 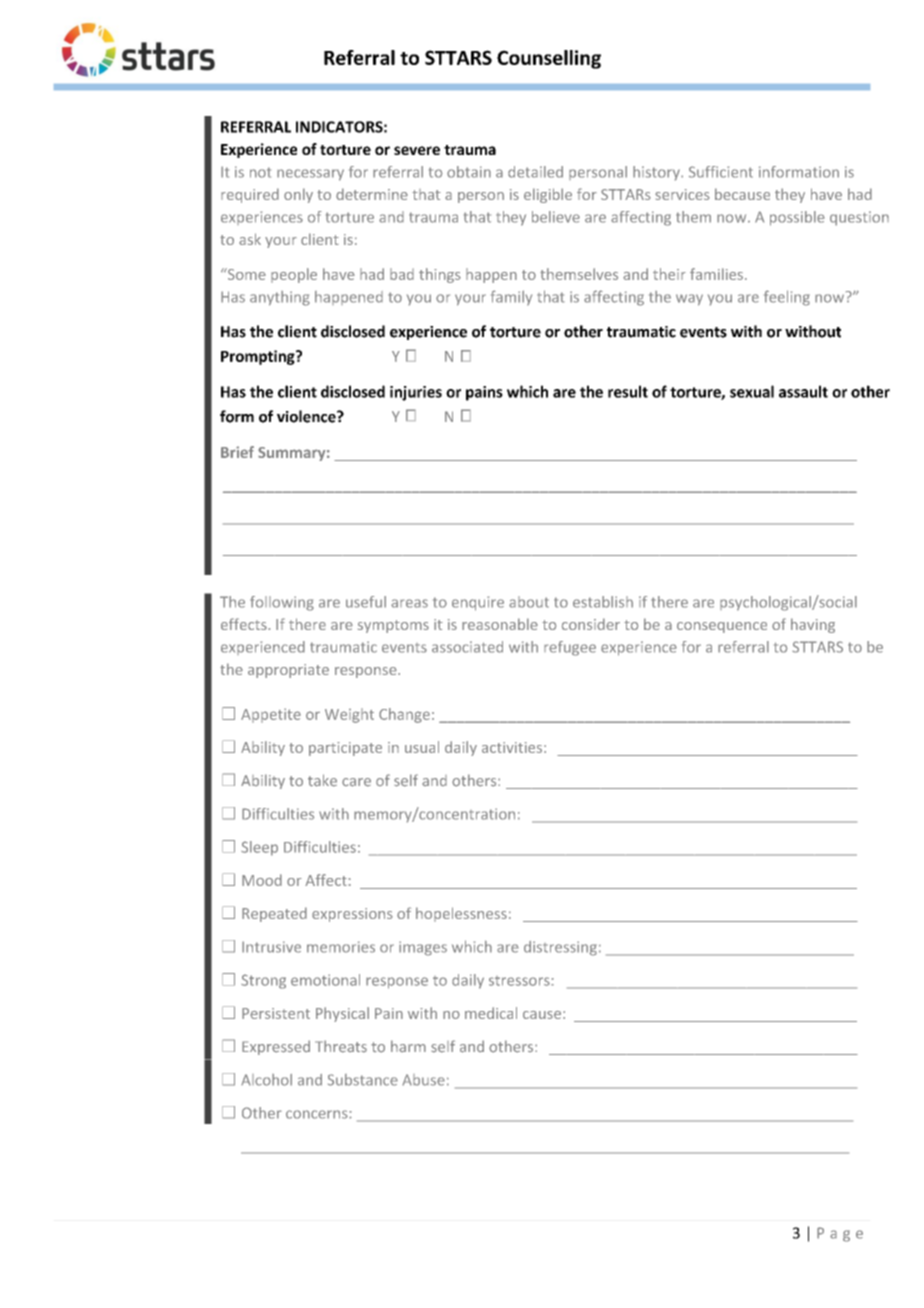 What do you see at coordinates (803, 391) in the page?
I see `assault` at bounding box center [803, 391].
